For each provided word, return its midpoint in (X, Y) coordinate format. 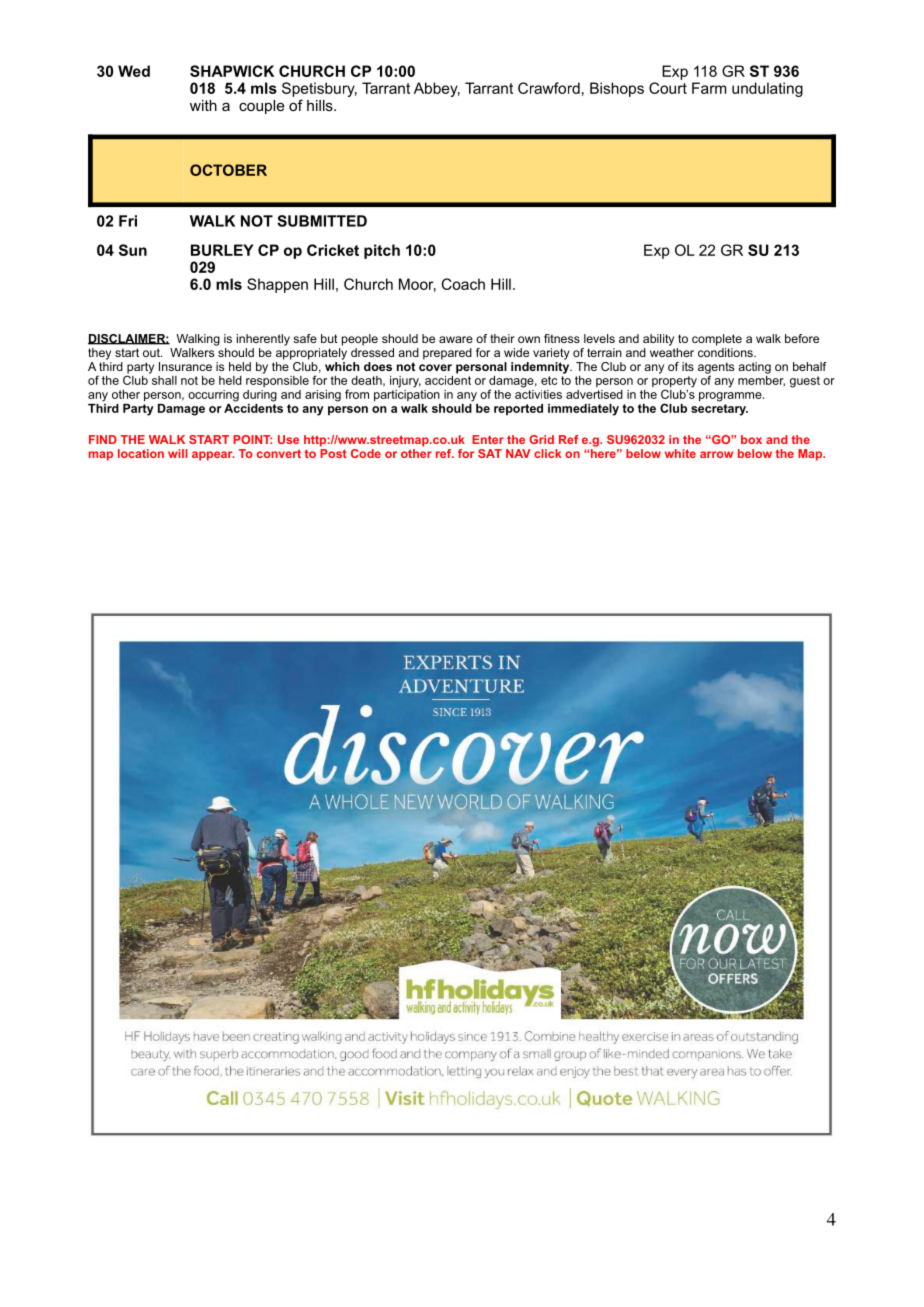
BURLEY (222, 250)
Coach (463, 284)
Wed (134, 71)
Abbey (437, 89)
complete (717, 340)
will (178, 453)
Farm (709, 88)
